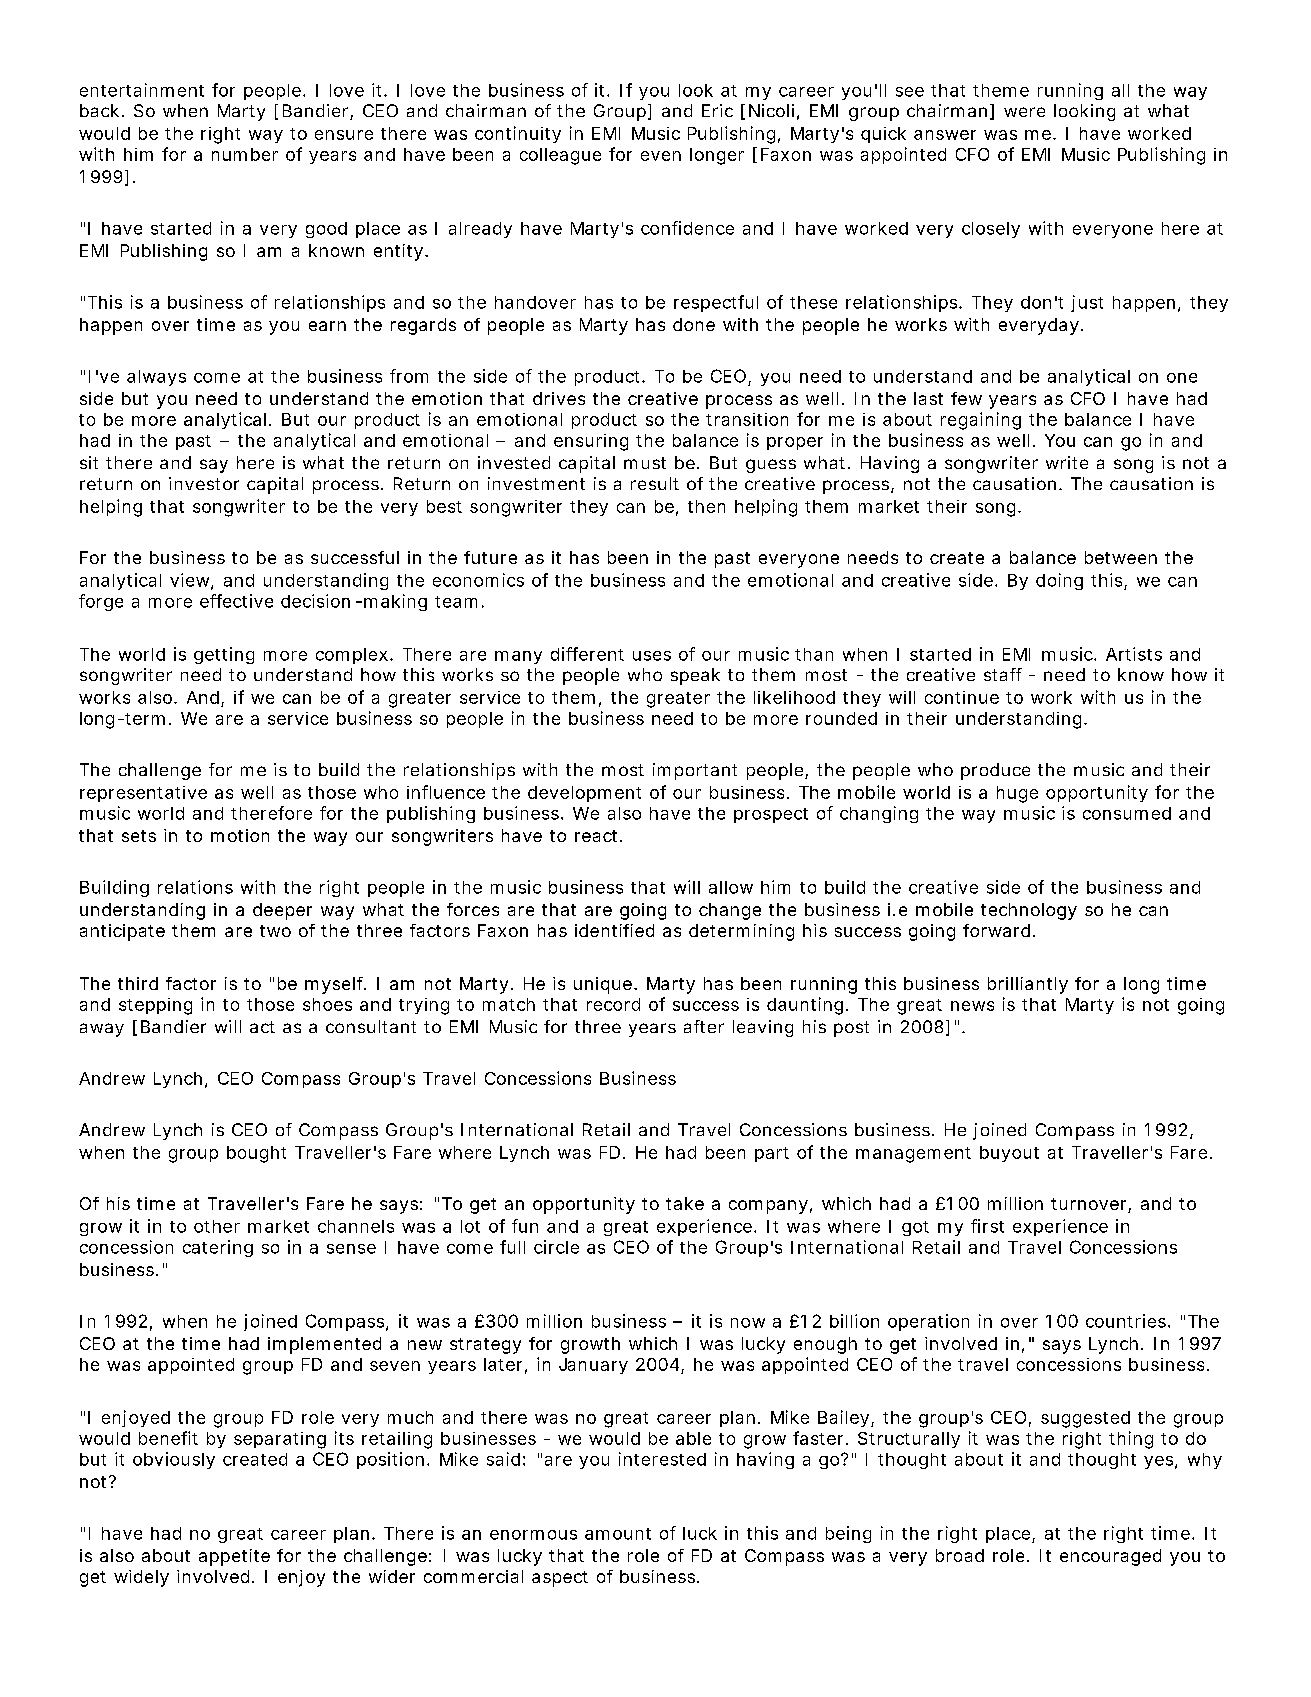 This image has height=1697, width=1311. I want to click on effective, so click(236, 601).
